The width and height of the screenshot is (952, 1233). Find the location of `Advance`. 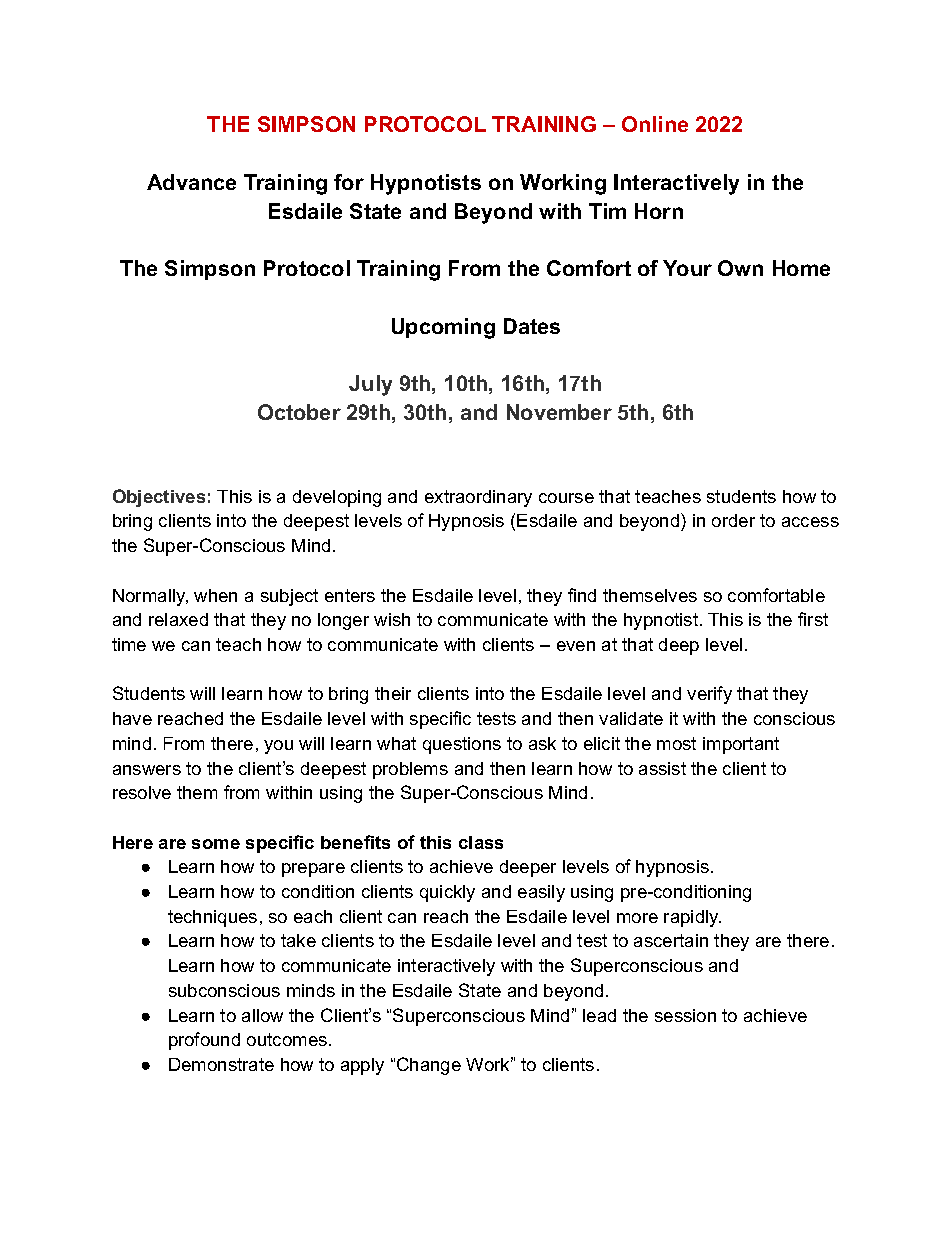

Advance is located at coordinates (191, 182).
